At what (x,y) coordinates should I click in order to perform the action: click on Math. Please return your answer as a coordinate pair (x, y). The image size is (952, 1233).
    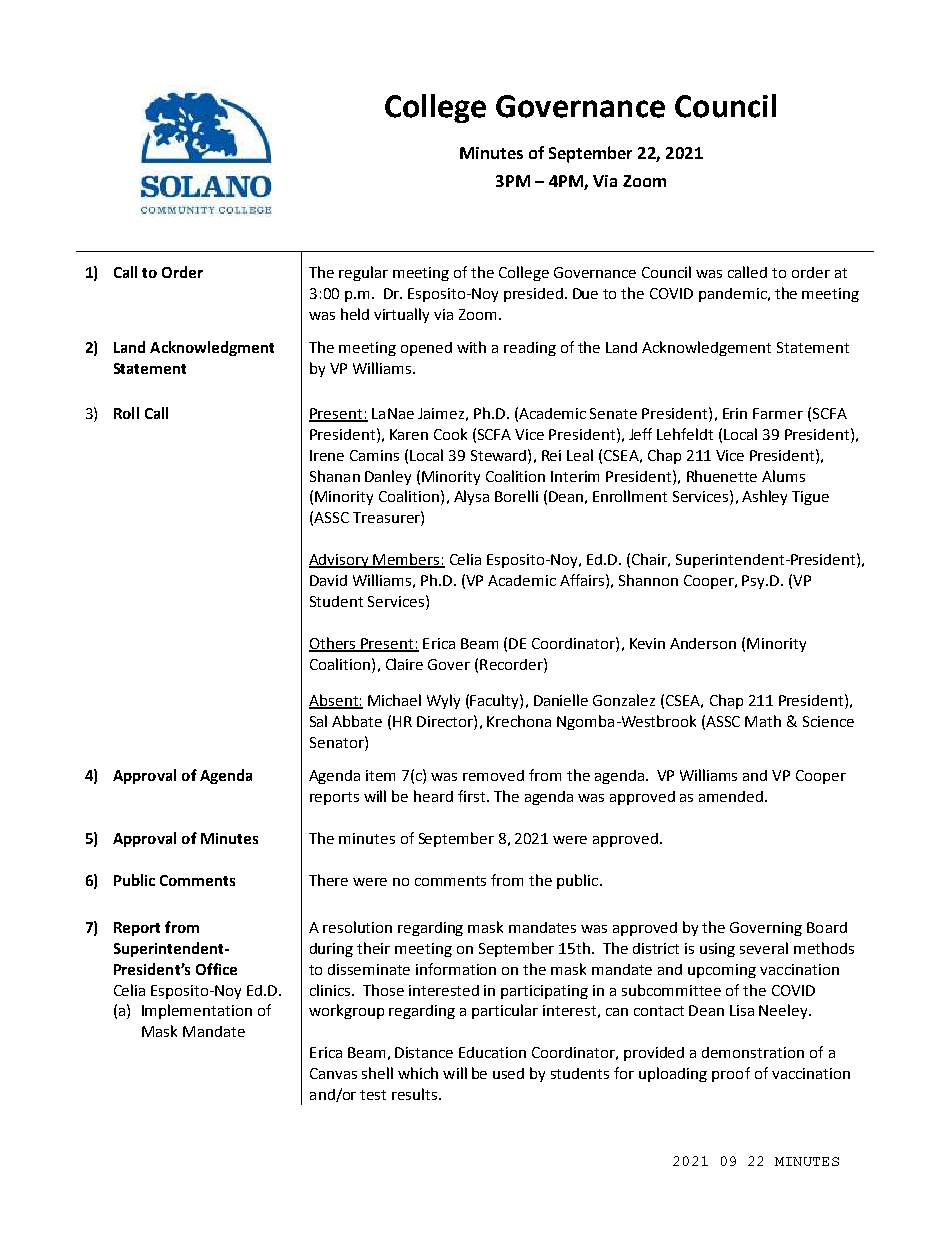
    Looking at the image, I should click on (763, 721).
